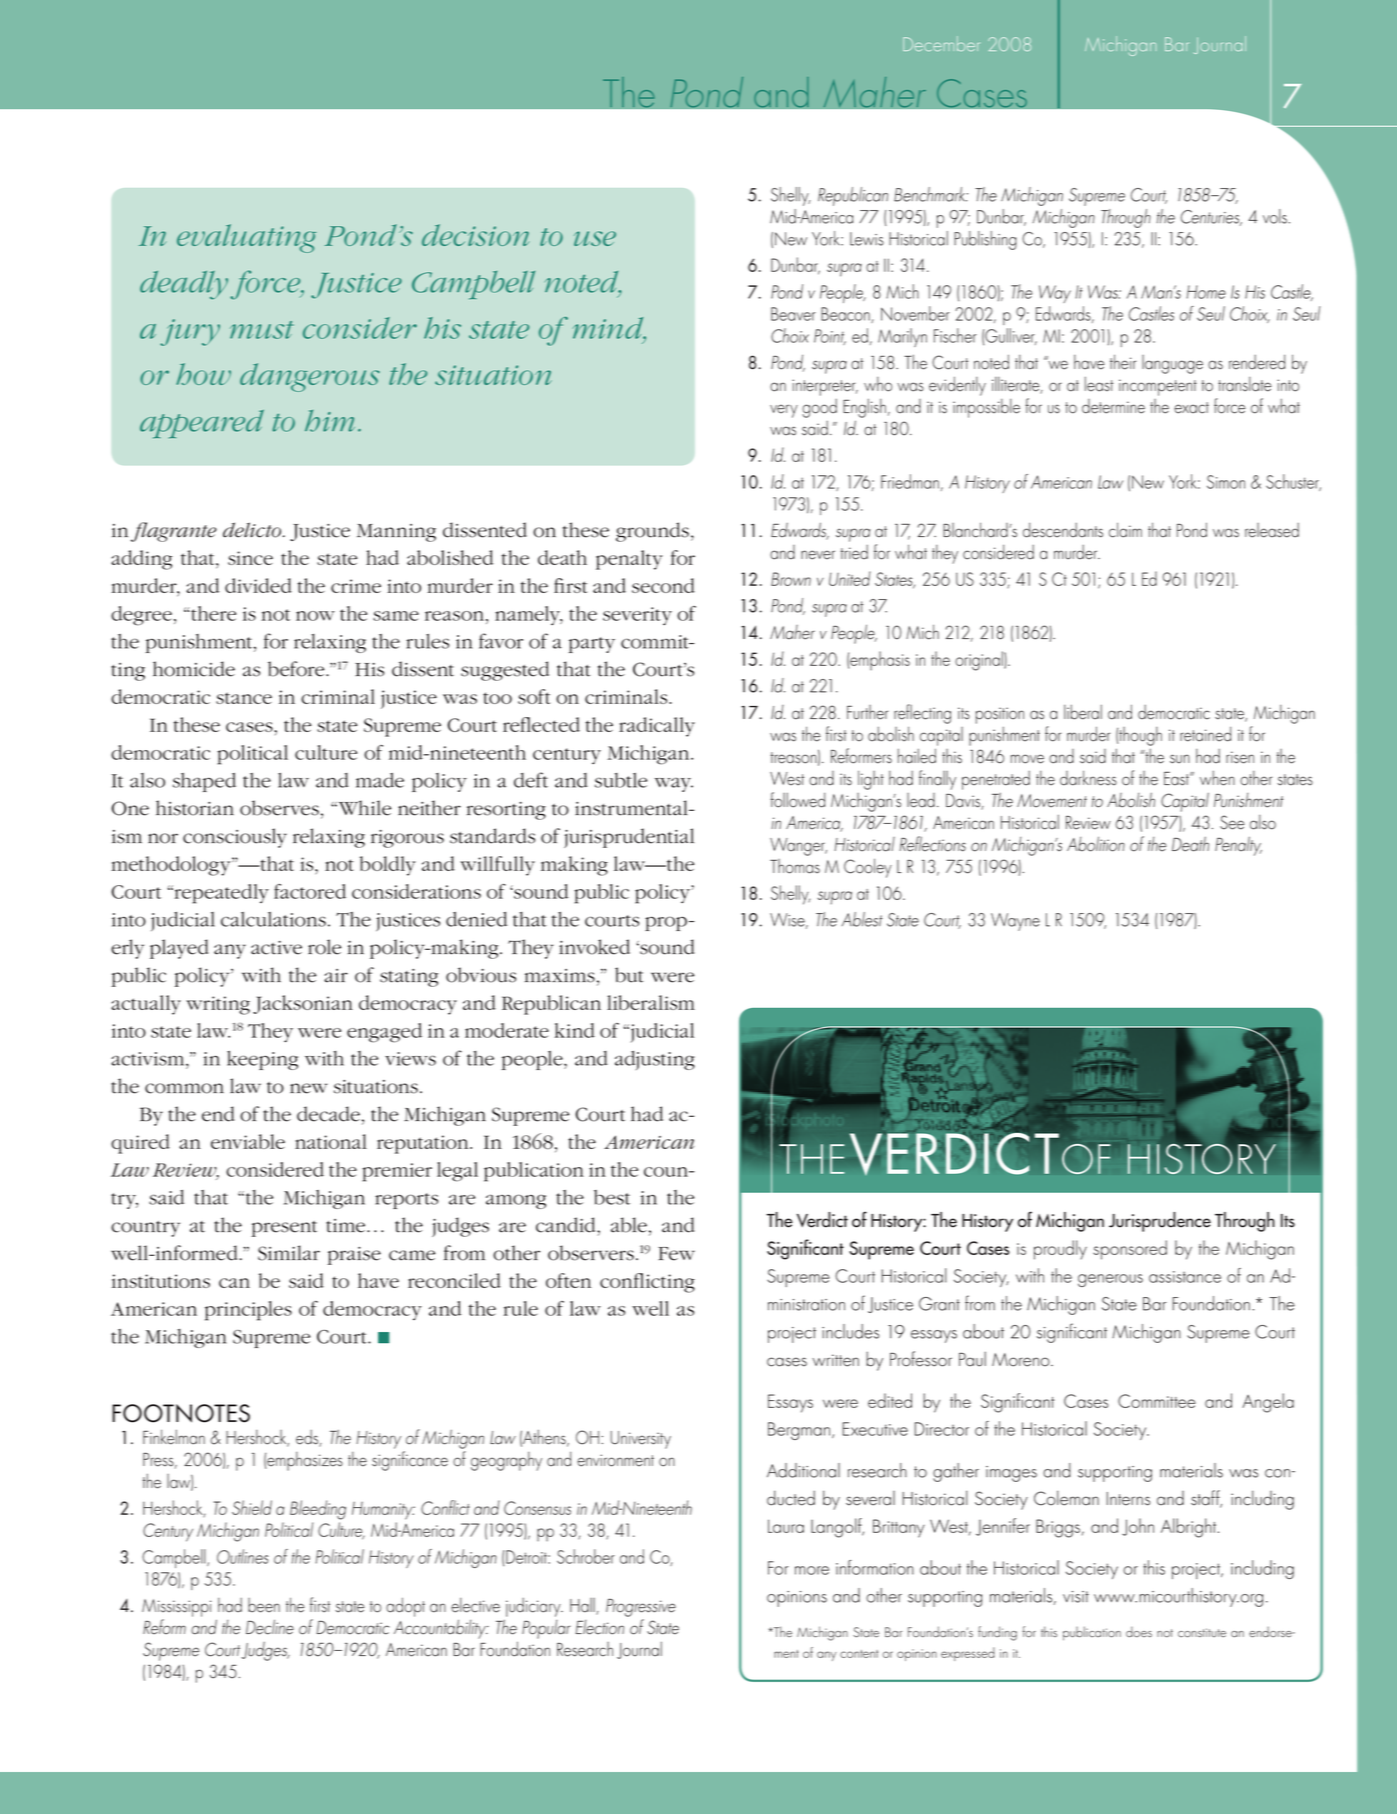  Describe the element at coordinates (595, 238) in the screenshot. I see `use` at that location.
